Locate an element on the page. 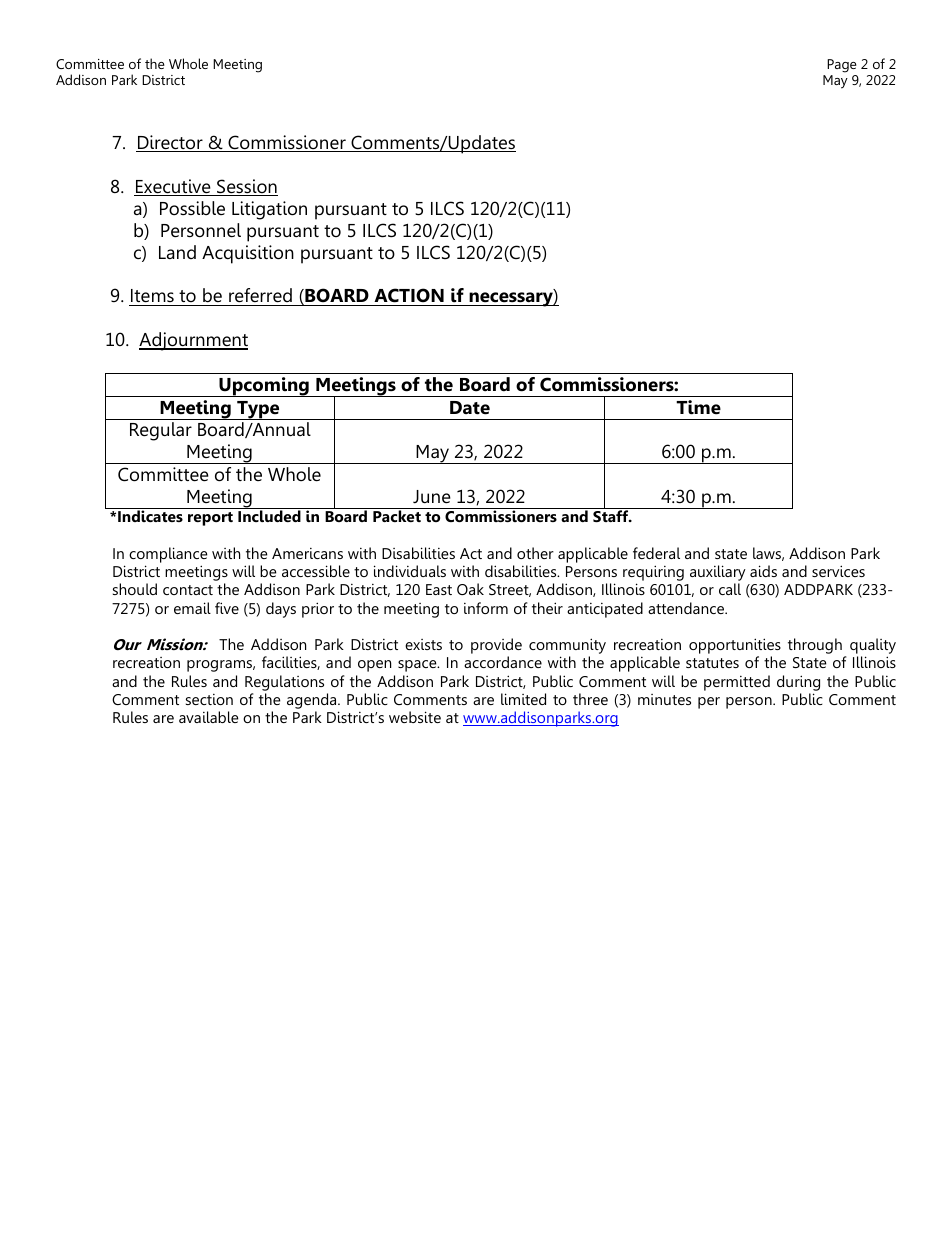 This document has width=952, height=1233. ACTION is located at coordinates (409, 297).
